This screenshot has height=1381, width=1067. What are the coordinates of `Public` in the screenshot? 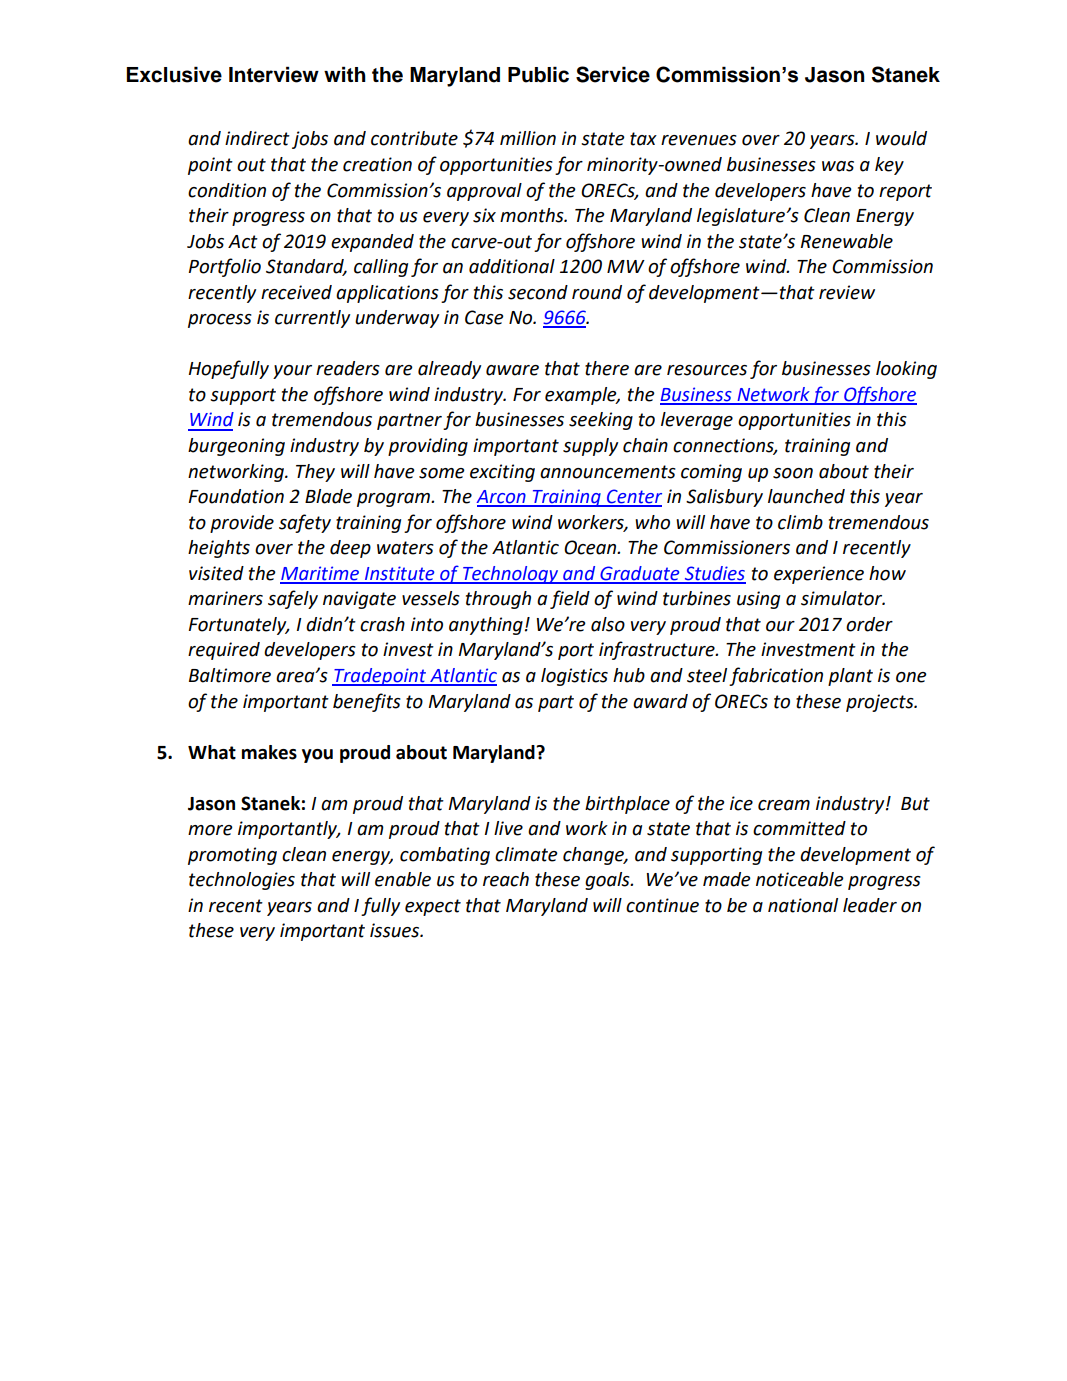 It's located at (538, 74).
